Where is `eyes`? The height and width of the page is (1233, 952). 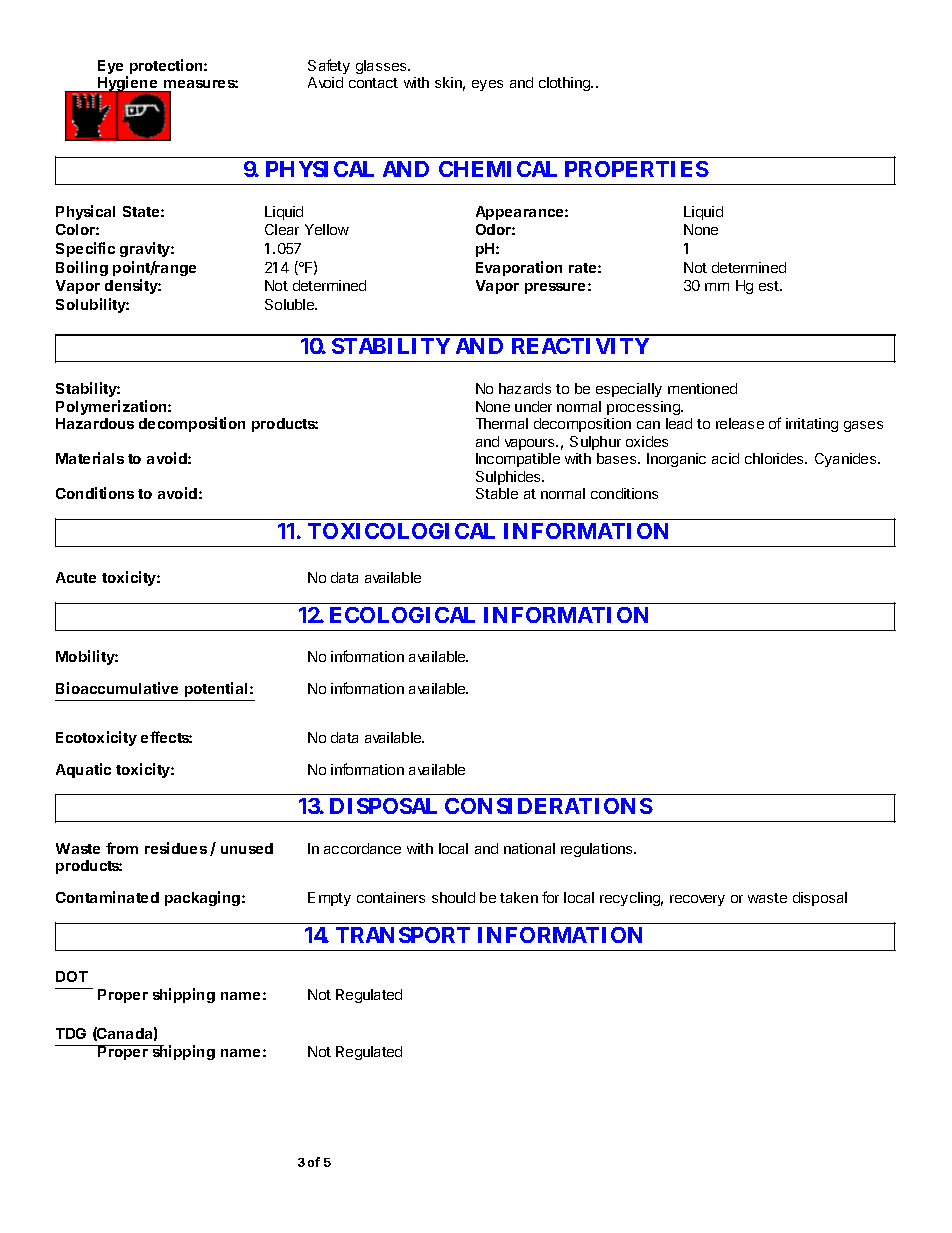 eyes is located at coordinates (487, 85).
